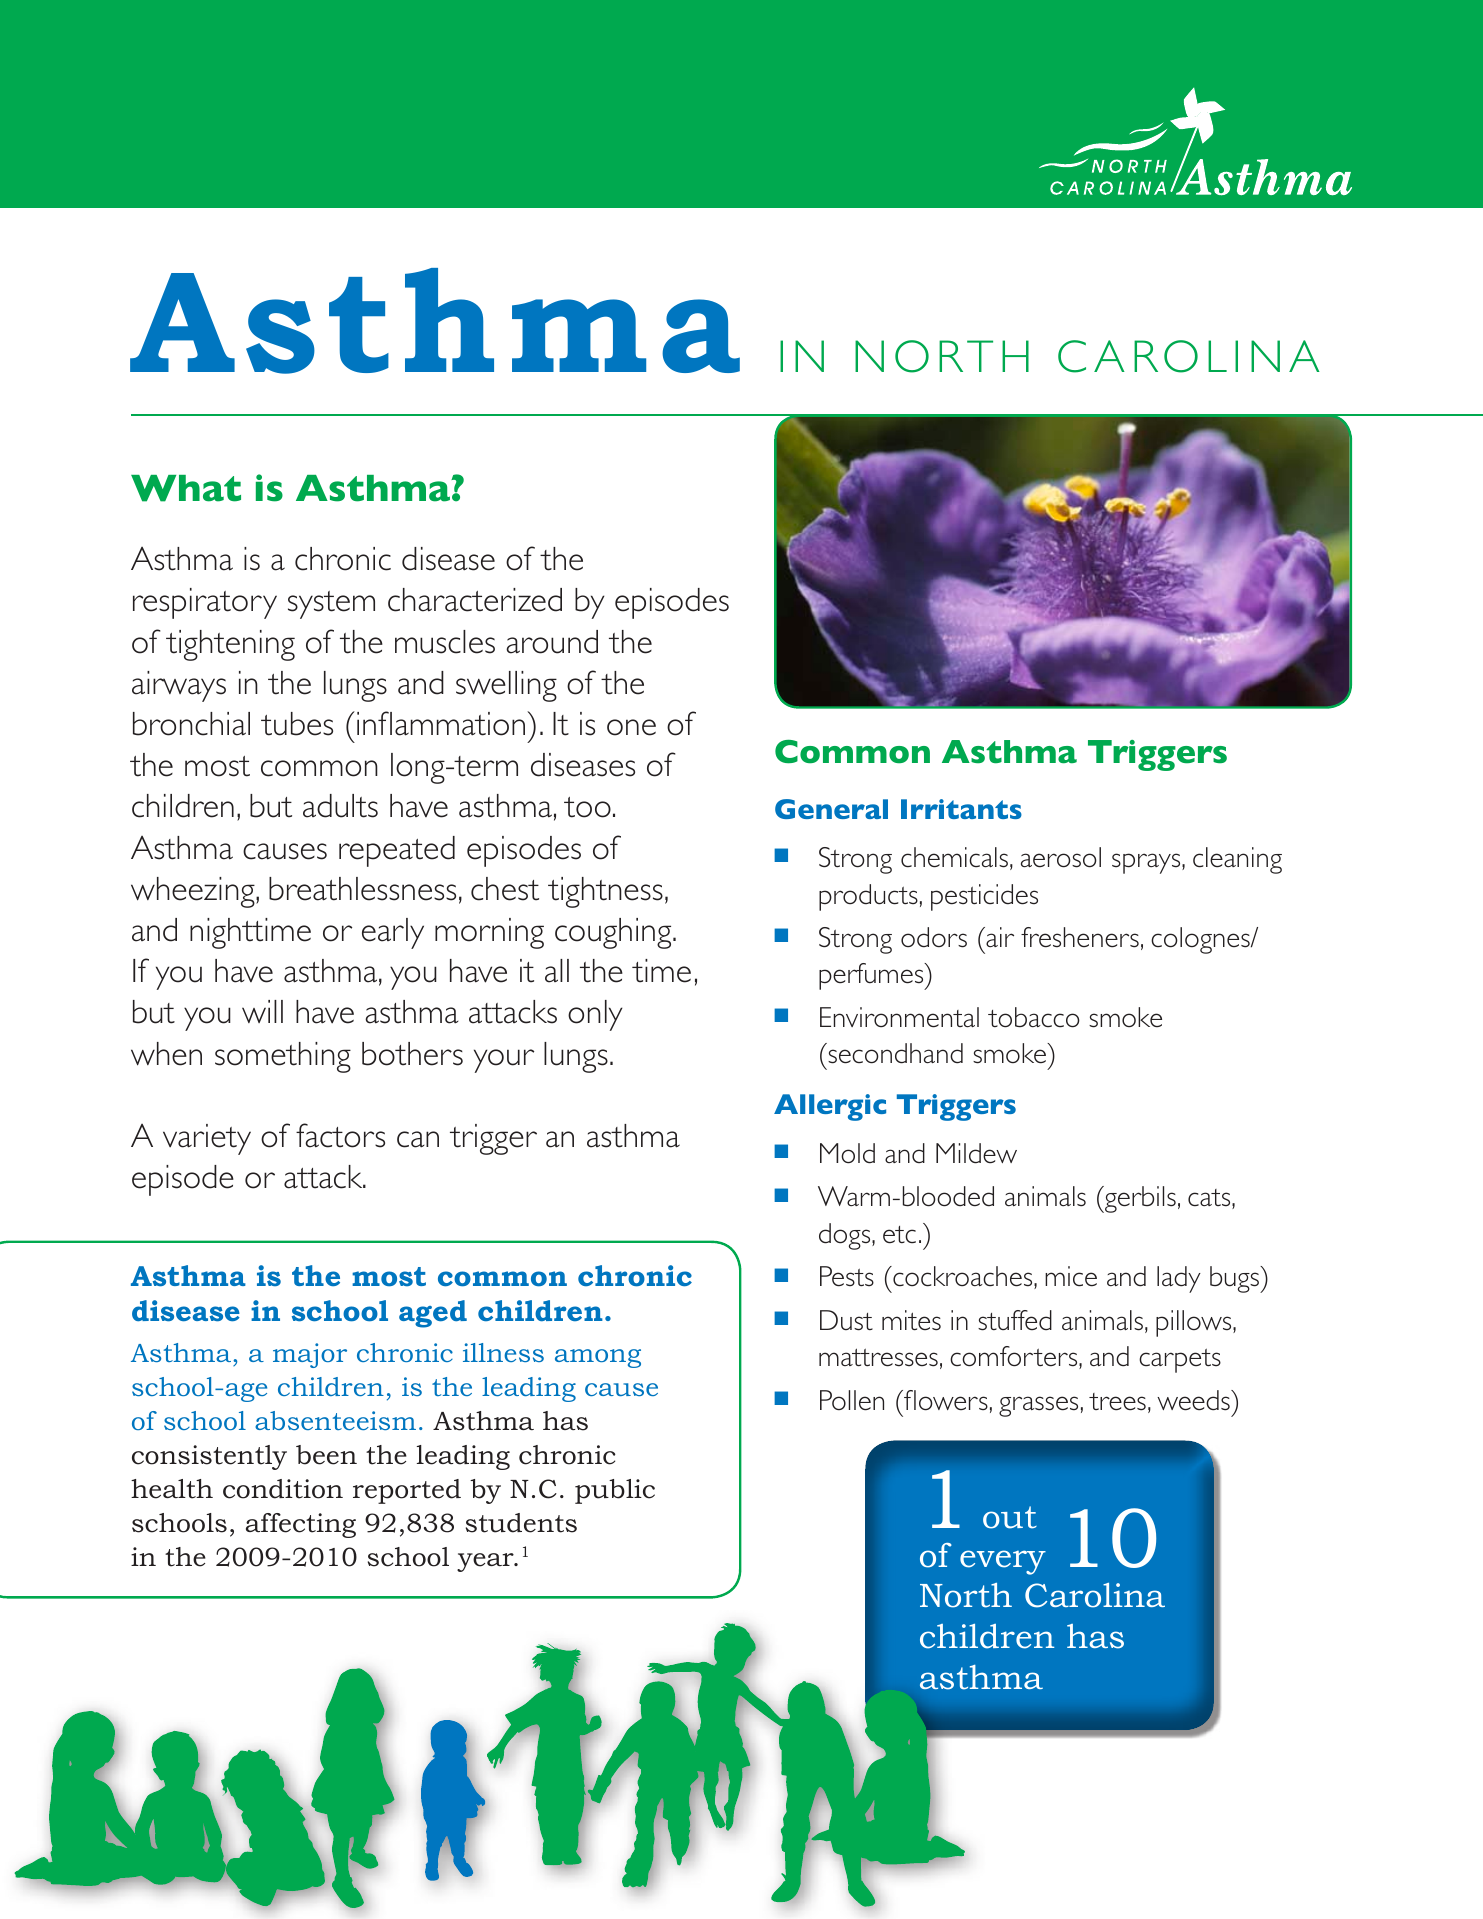 This screenshot has height=1919, width=1483. Describe the element at coordinates (961, 809) in the screenshot. I see `Irritants` at that location.
